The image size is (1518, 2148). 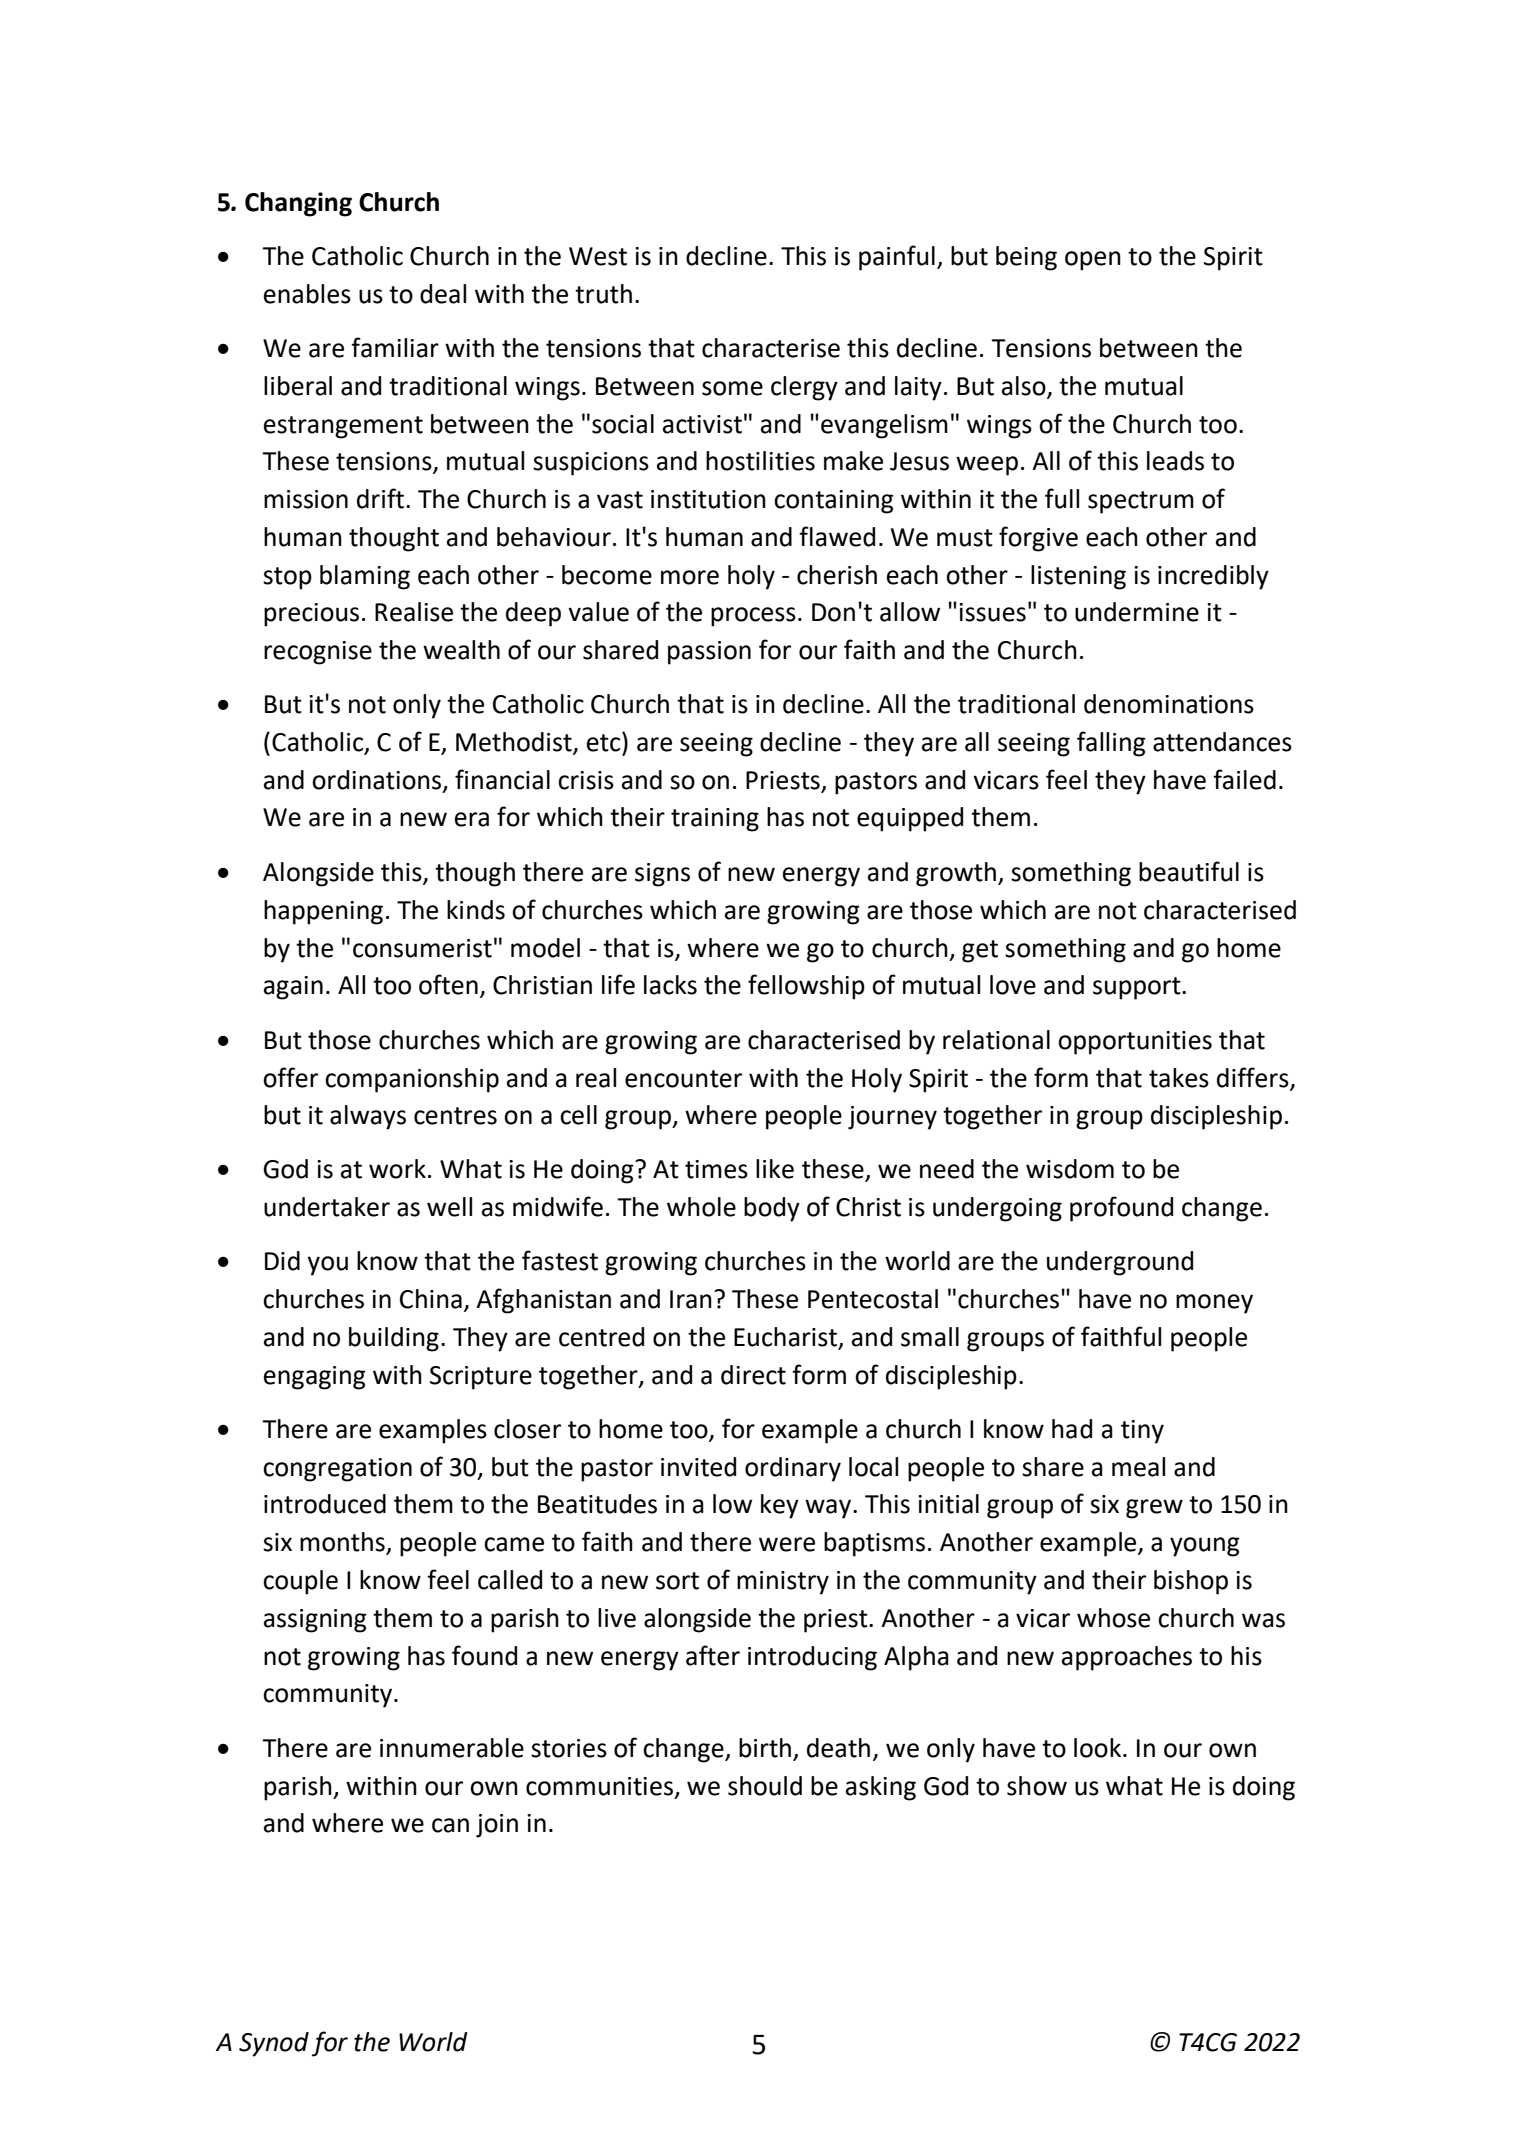 I want to click on Synod, so click(x=274, y=2044).
